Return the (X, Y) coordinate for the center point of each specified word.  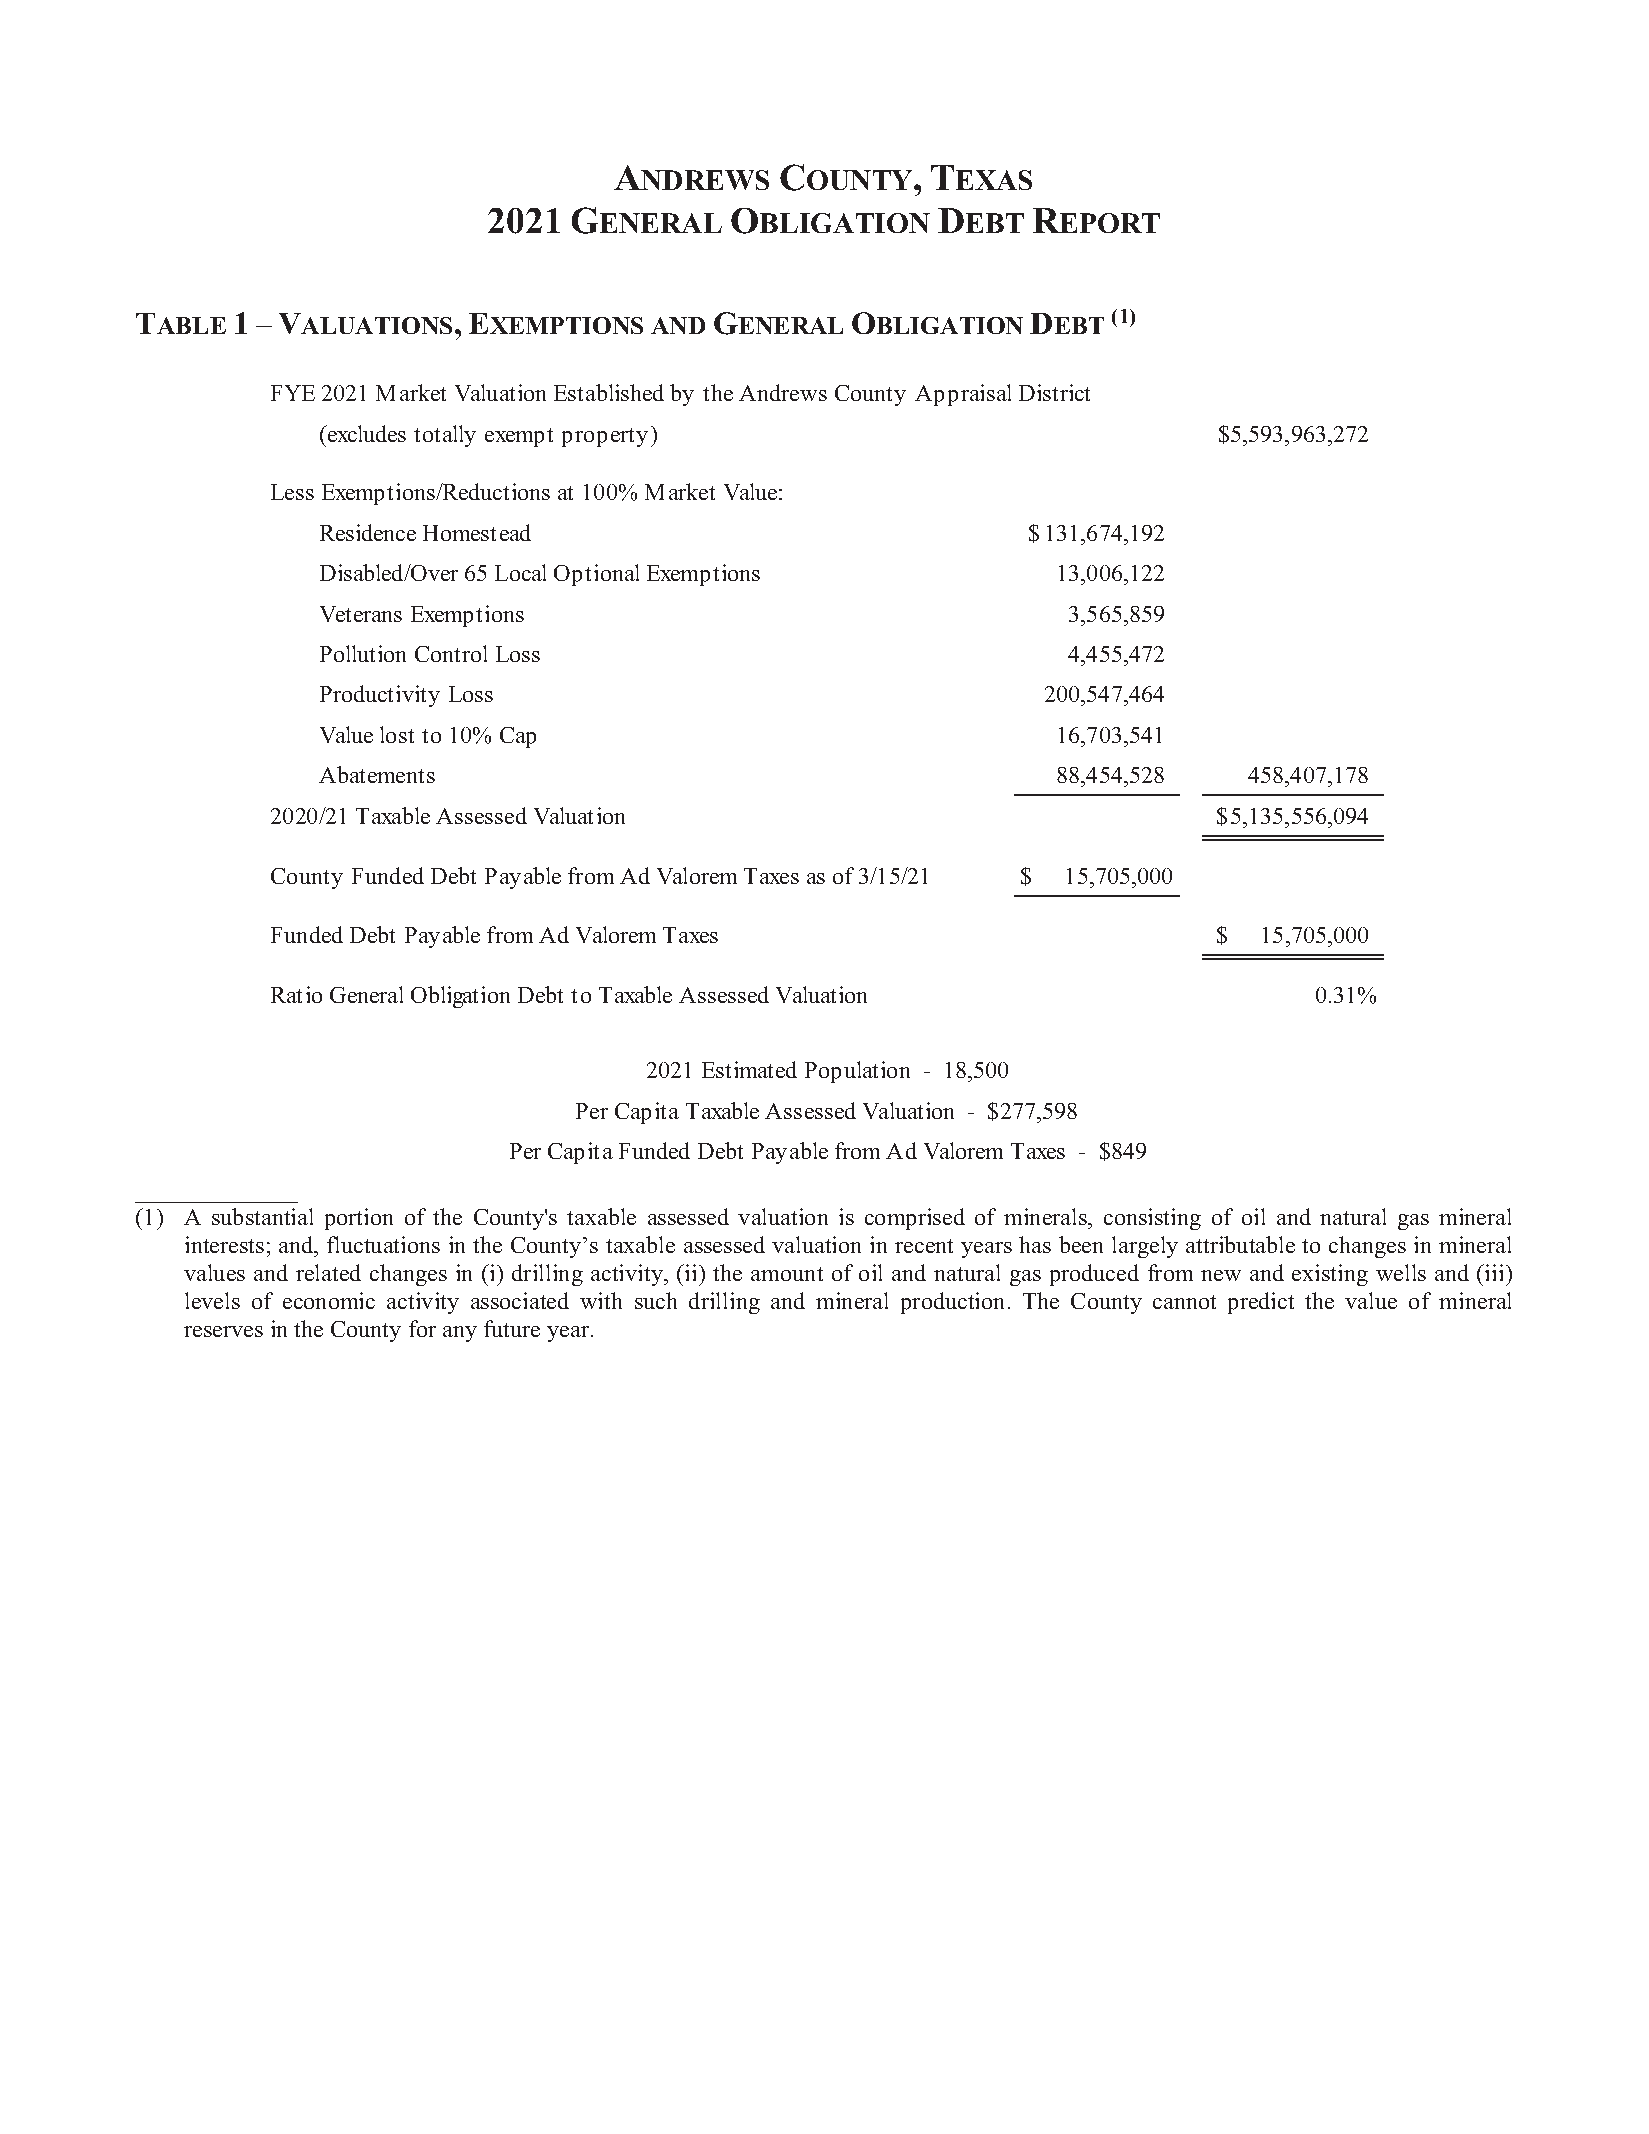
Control (451, 653)
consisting (1152, 1219)
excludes (366, 433)
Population (857, 1072)
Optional (596, 575)
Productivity (380, 696)
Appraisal (963, 395)
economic (329, 1300)
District (1054, 392)
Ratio (296, 994)
